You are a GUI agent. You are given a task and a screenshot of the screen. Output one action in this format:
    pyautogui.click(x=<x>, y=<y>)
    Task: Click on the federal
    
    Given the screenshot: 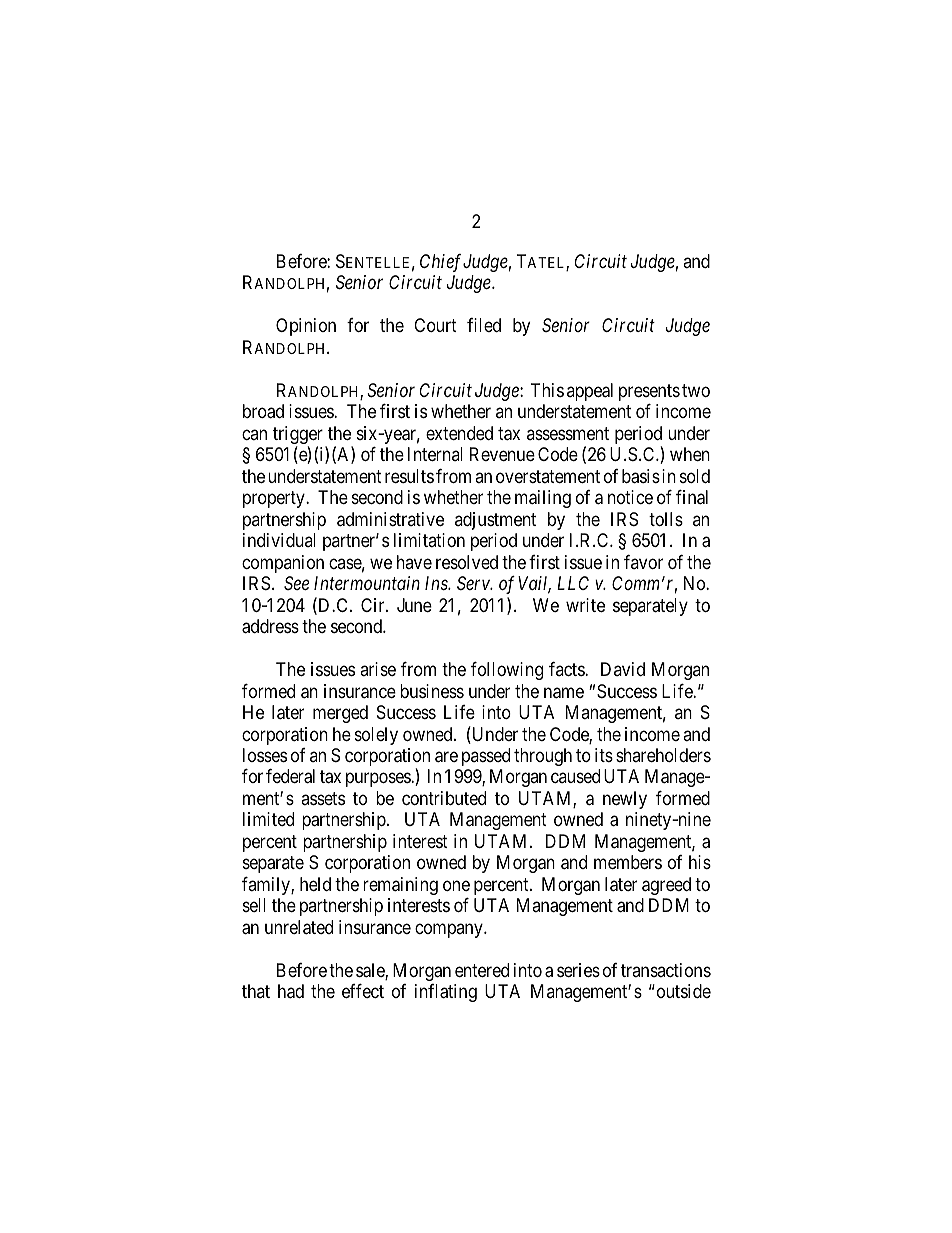 What is the action you would take?
    pyautogui.click(x=290, y=776)
